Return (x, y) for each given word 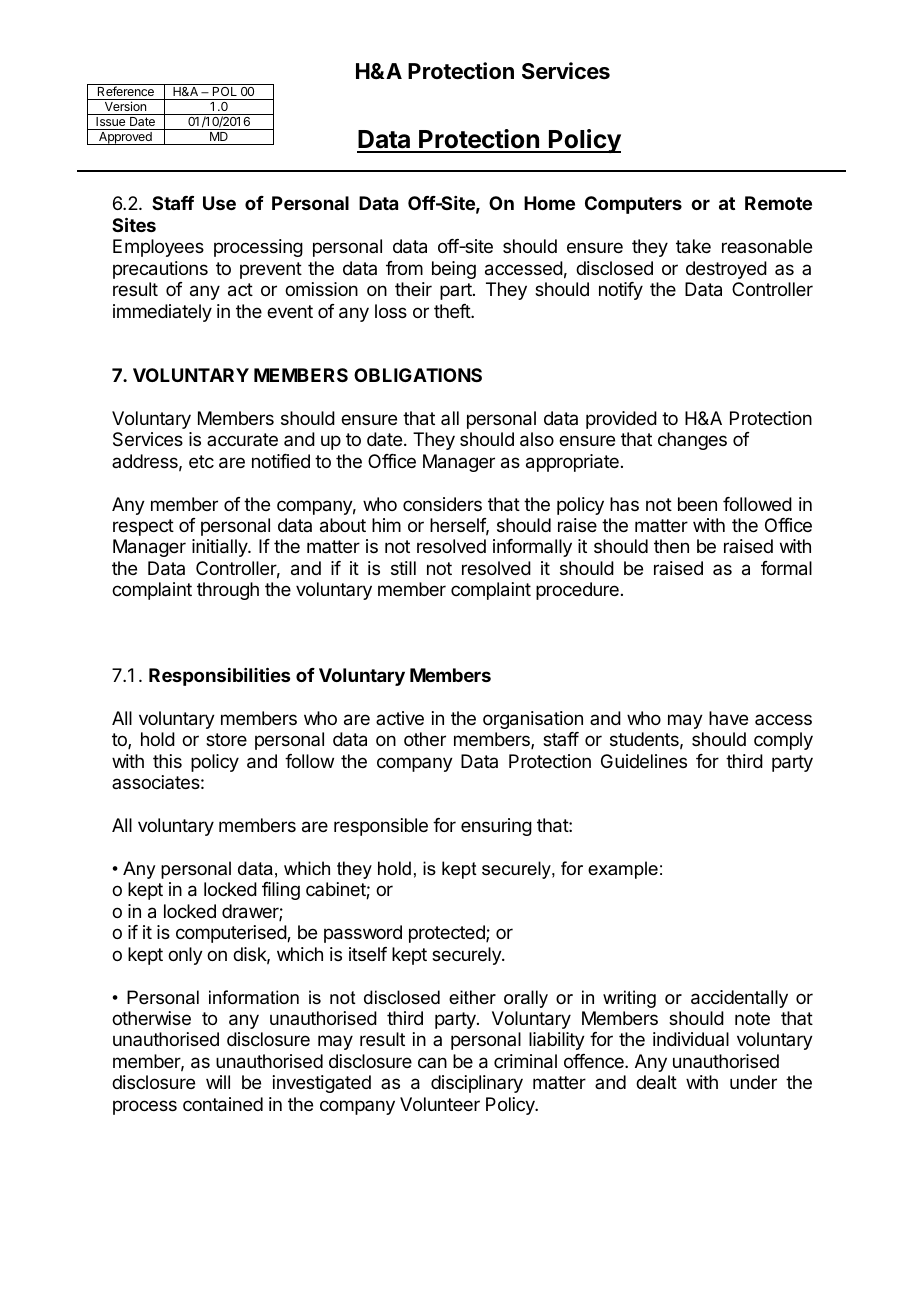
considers (442, 504)
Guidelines (644, 761)
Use (219, 203)
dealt (656, 1082)
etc (201, 461)
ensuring (496, 827)
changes (692, 441)
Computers (633, 205)
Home (549, 203)
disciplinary (477, 1084)
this (167, 761)
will (218, 1082)
